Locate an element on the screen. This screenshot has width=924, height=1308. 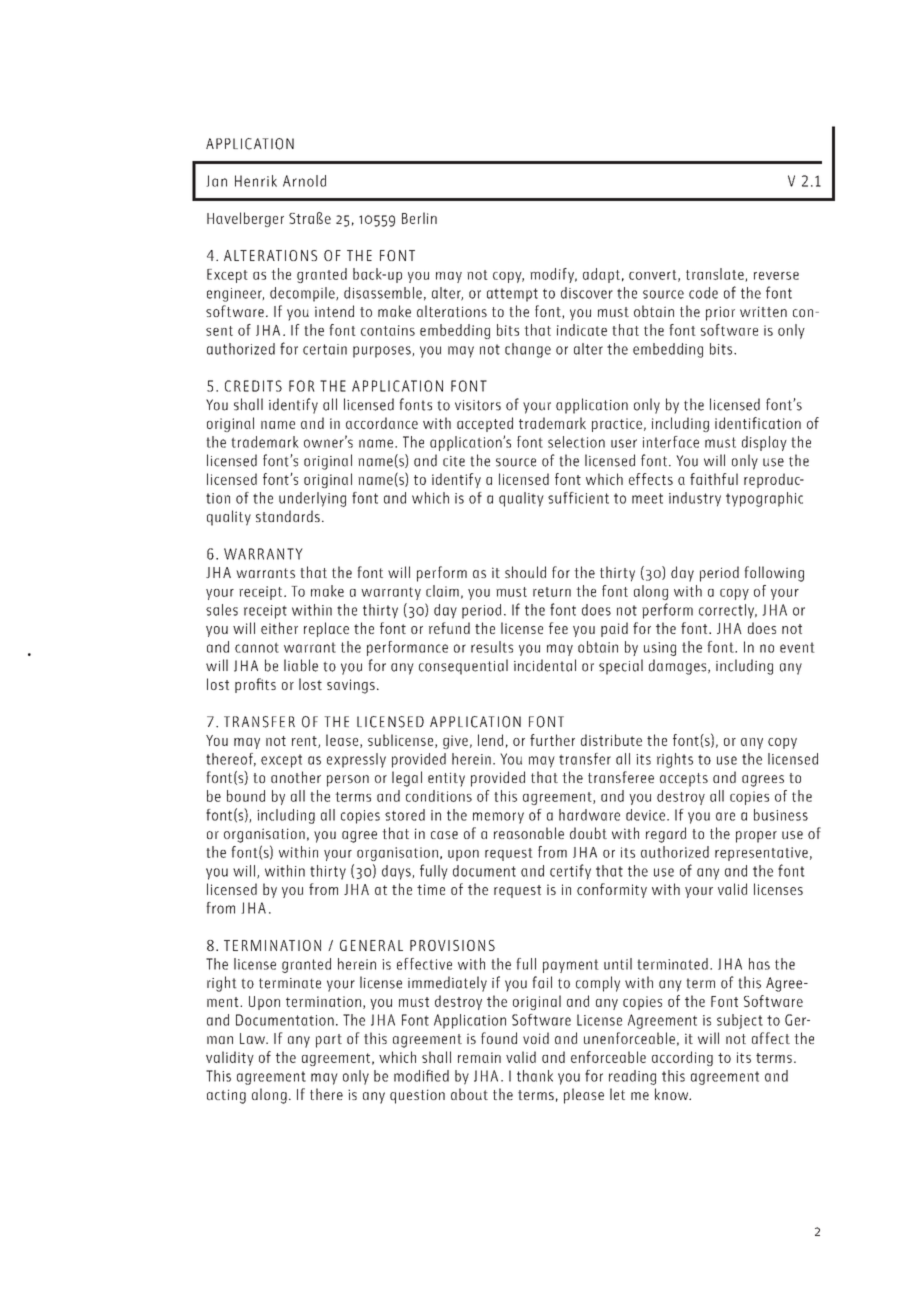
cite is located at coordinates (454, 461).
